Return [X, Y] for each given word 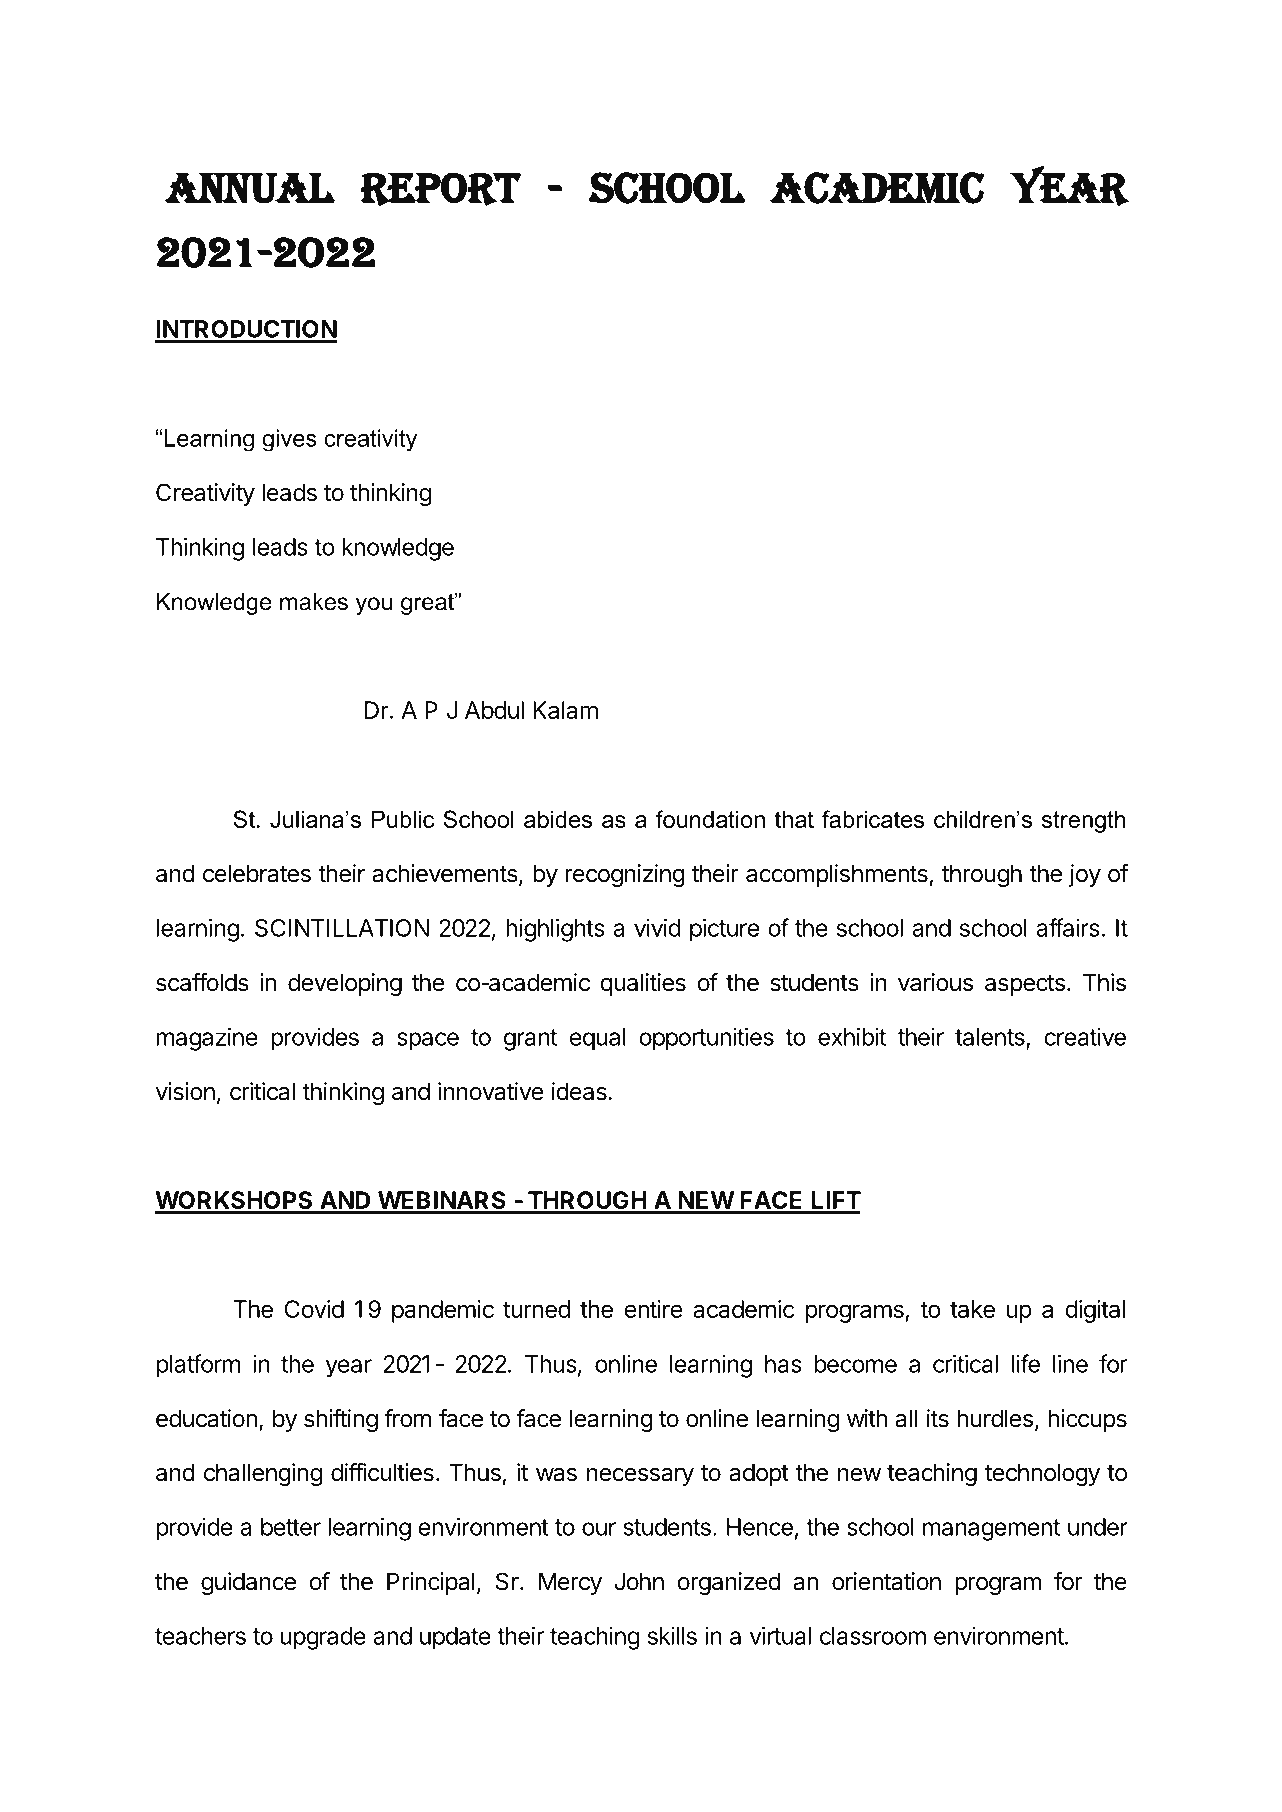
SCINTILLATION [342, 928]
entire [653, 1309]
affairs [1068, 927]
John [639, 1581]
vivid [657, 927]
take [972, 1309]
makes [314, 602]
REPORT [441, 189]
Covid [314, 1309]
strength [1084, 821]
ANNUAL [249, 188]
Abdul [494, 710]
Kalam [565, 710]
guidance [248, 1583]
